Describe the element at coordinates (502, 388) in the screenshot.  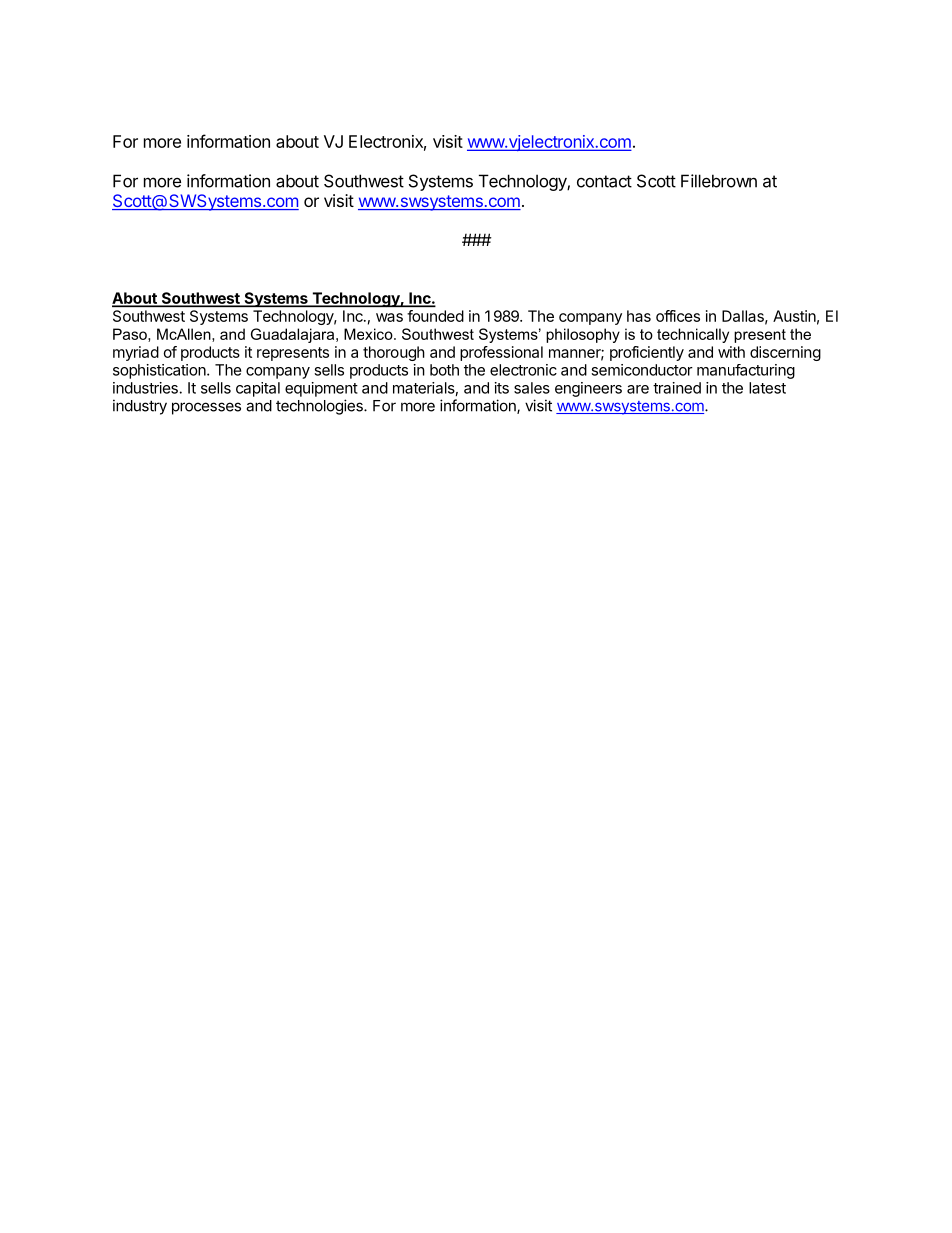
I see `its` at that location.
